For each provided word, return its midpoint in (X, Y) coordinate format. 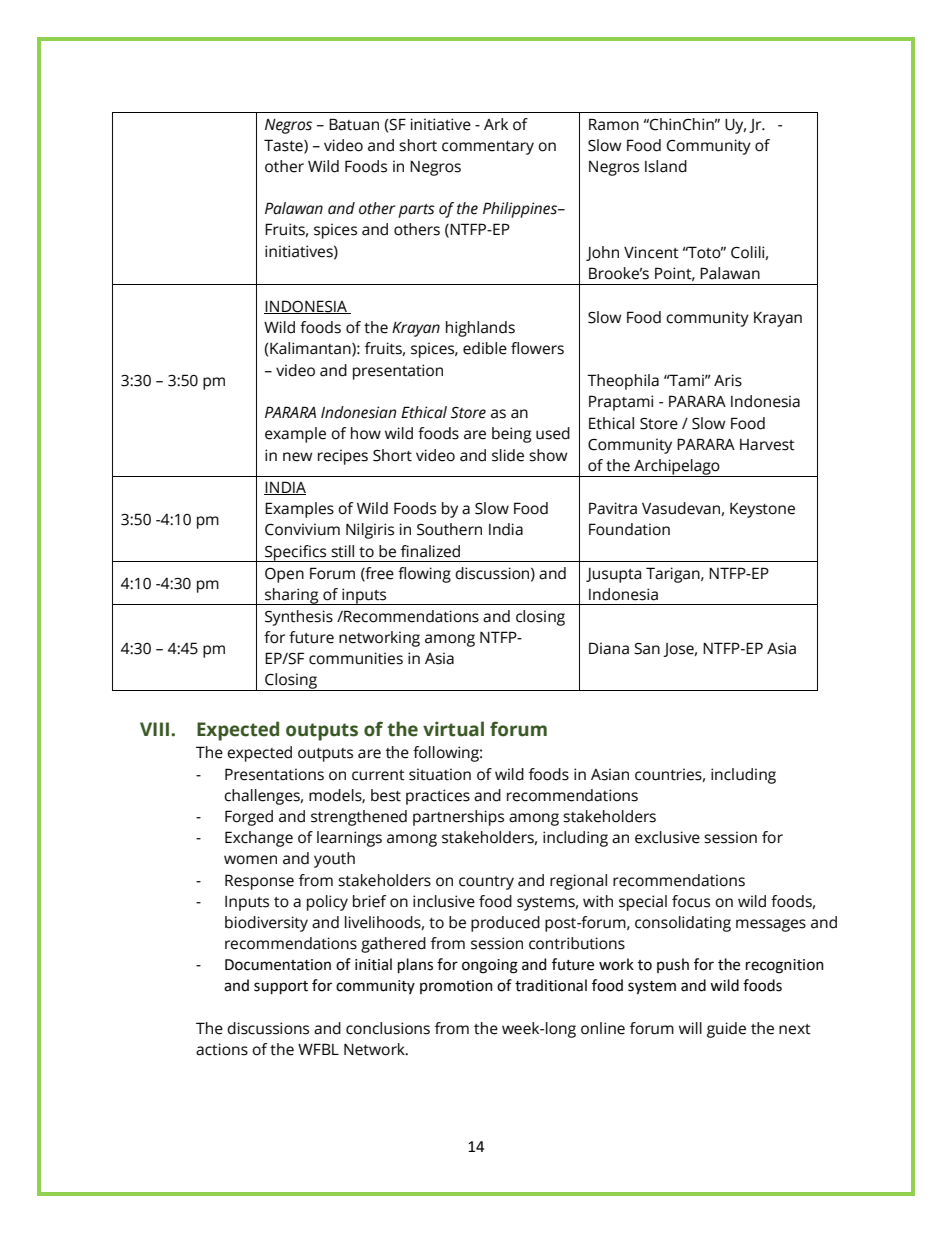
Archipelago (677, 468)
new (297, 457)
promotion (456, 987)
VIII (156, 729)
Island (666, 166)
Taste (284, 146)
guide (726, 1030)
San (647, 649)
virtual (453, 729)
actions (222, 1049)
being (511, 435)
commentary (488, 148)
